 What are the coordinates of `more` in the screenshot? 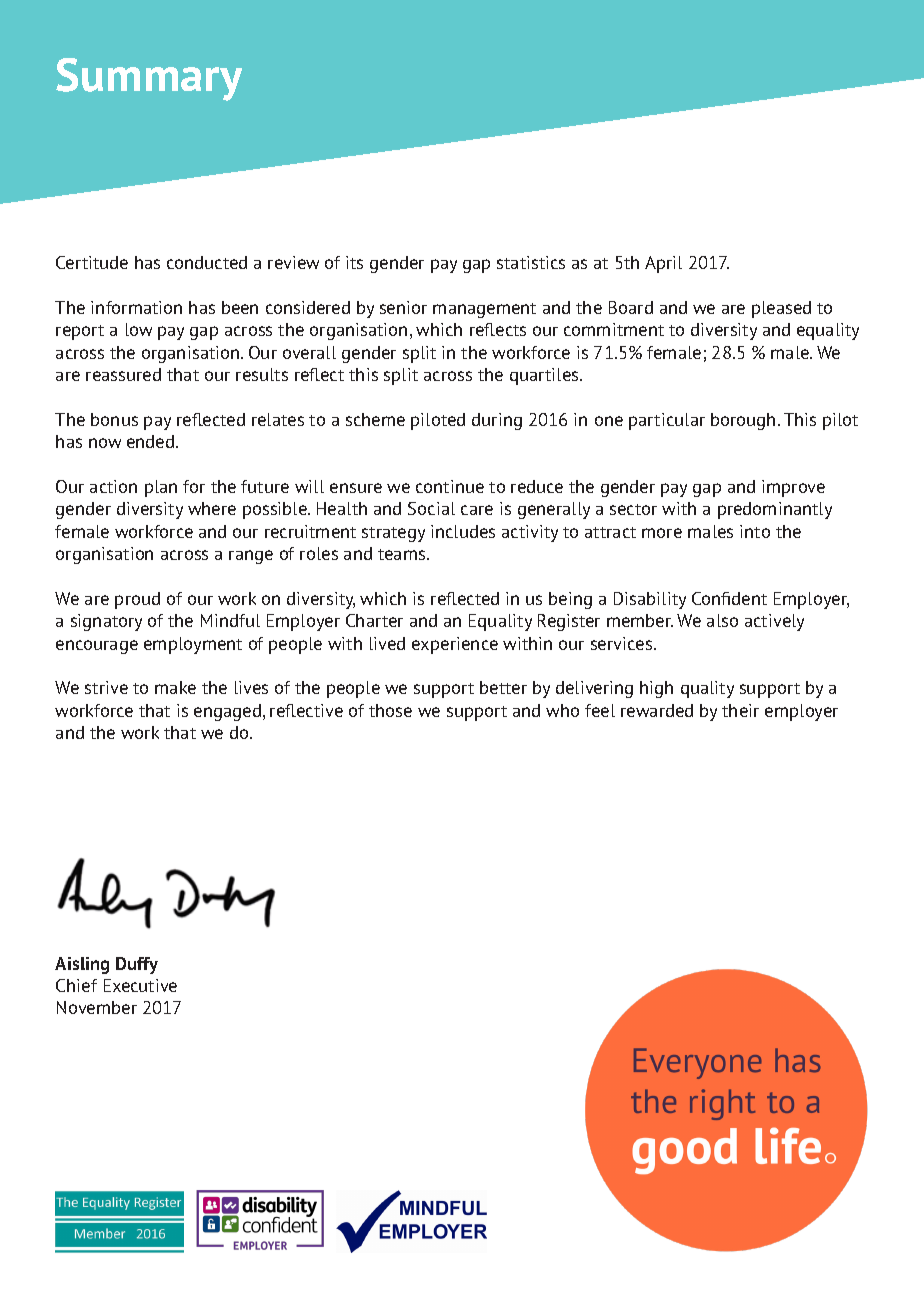 It's located at (662, 533).
